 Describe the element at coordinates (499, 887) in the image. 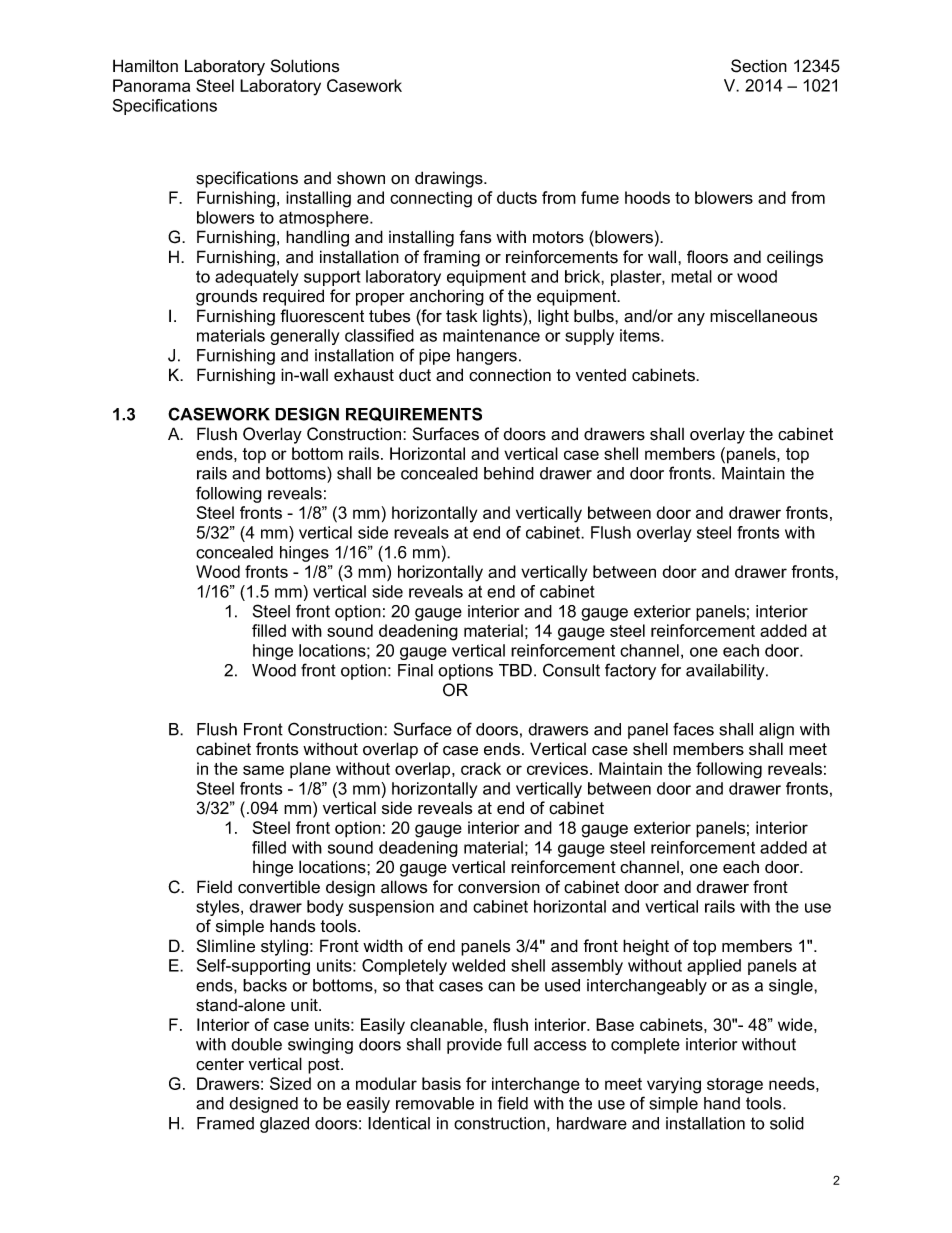

I see `conversion` at that location.
